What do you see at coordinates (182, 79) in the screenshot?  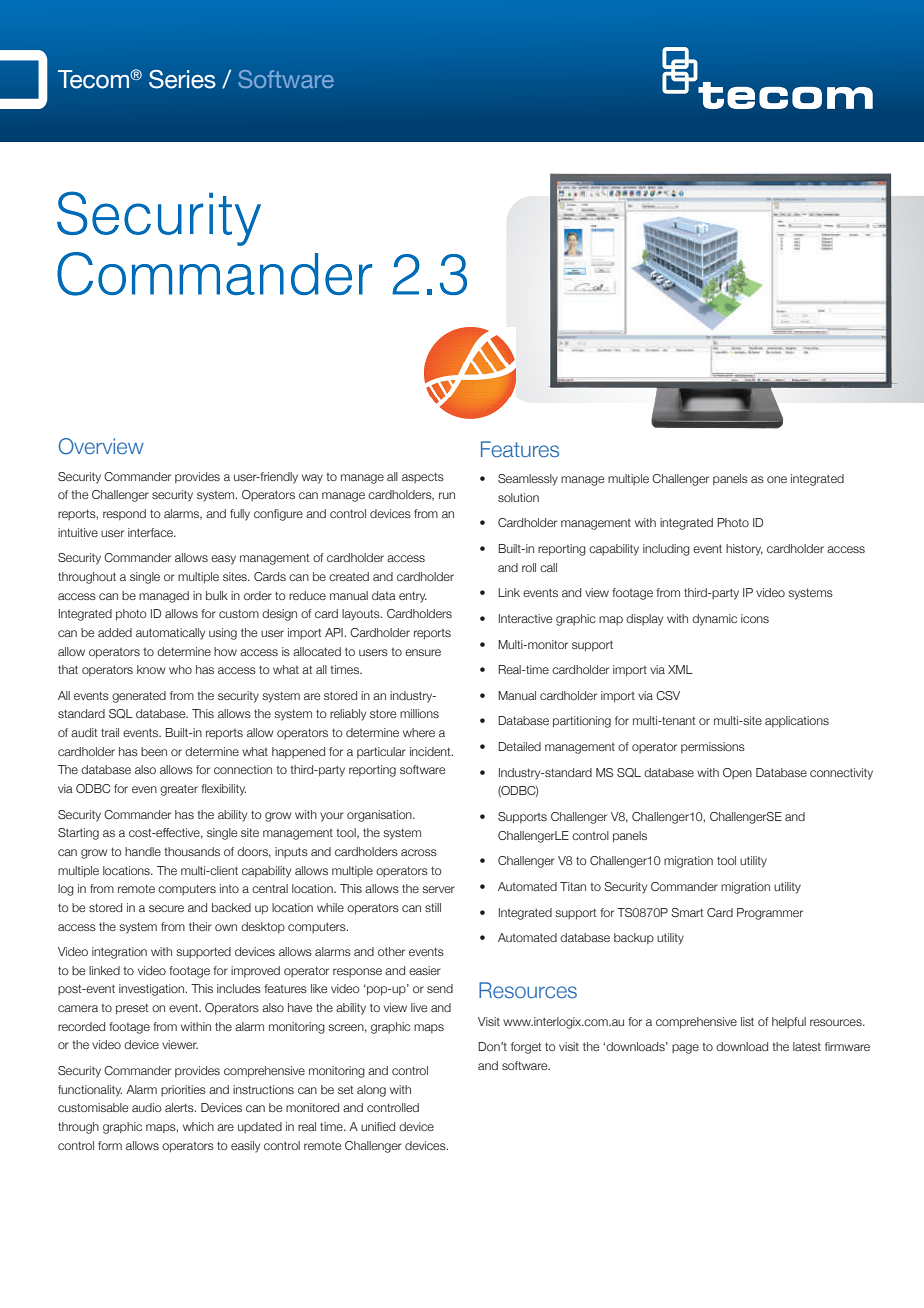 I see `Series` at bounding box center [182, 79].
